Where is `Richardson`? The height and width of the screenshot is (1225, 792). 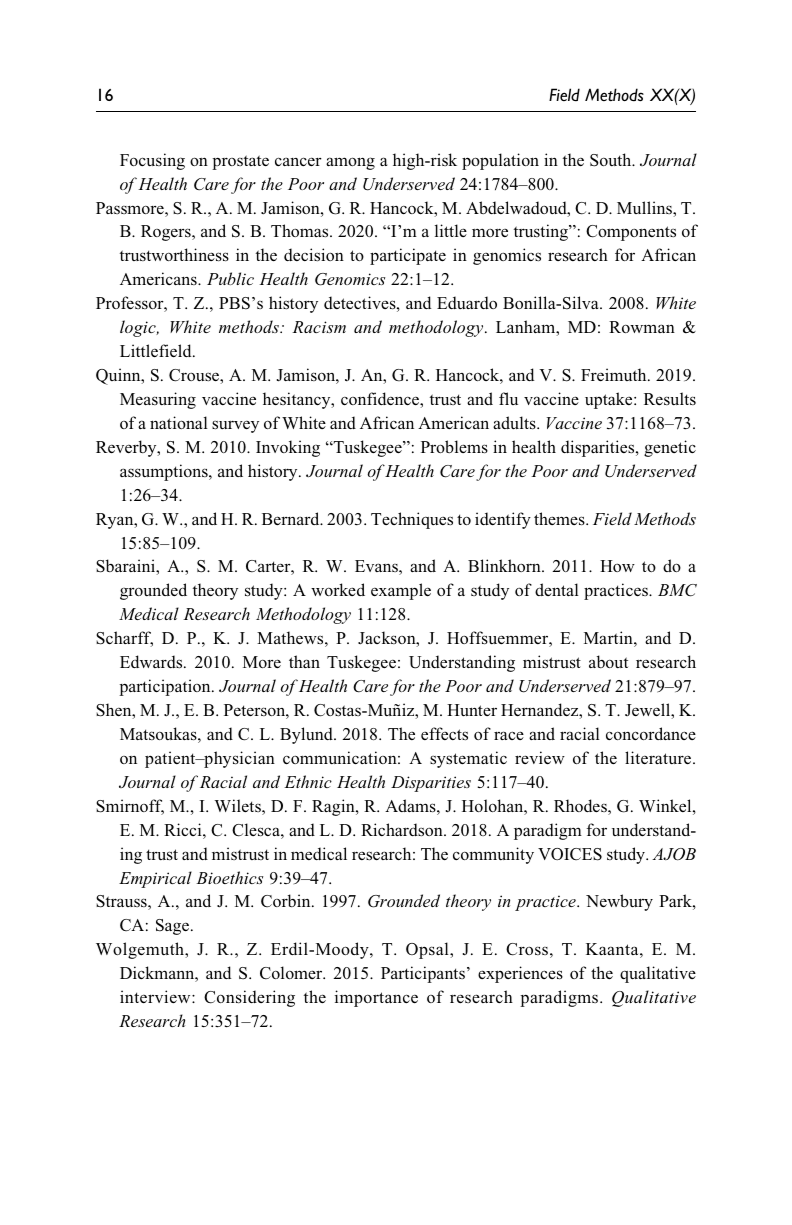 Richardson is located at coordinates (403, 830).
